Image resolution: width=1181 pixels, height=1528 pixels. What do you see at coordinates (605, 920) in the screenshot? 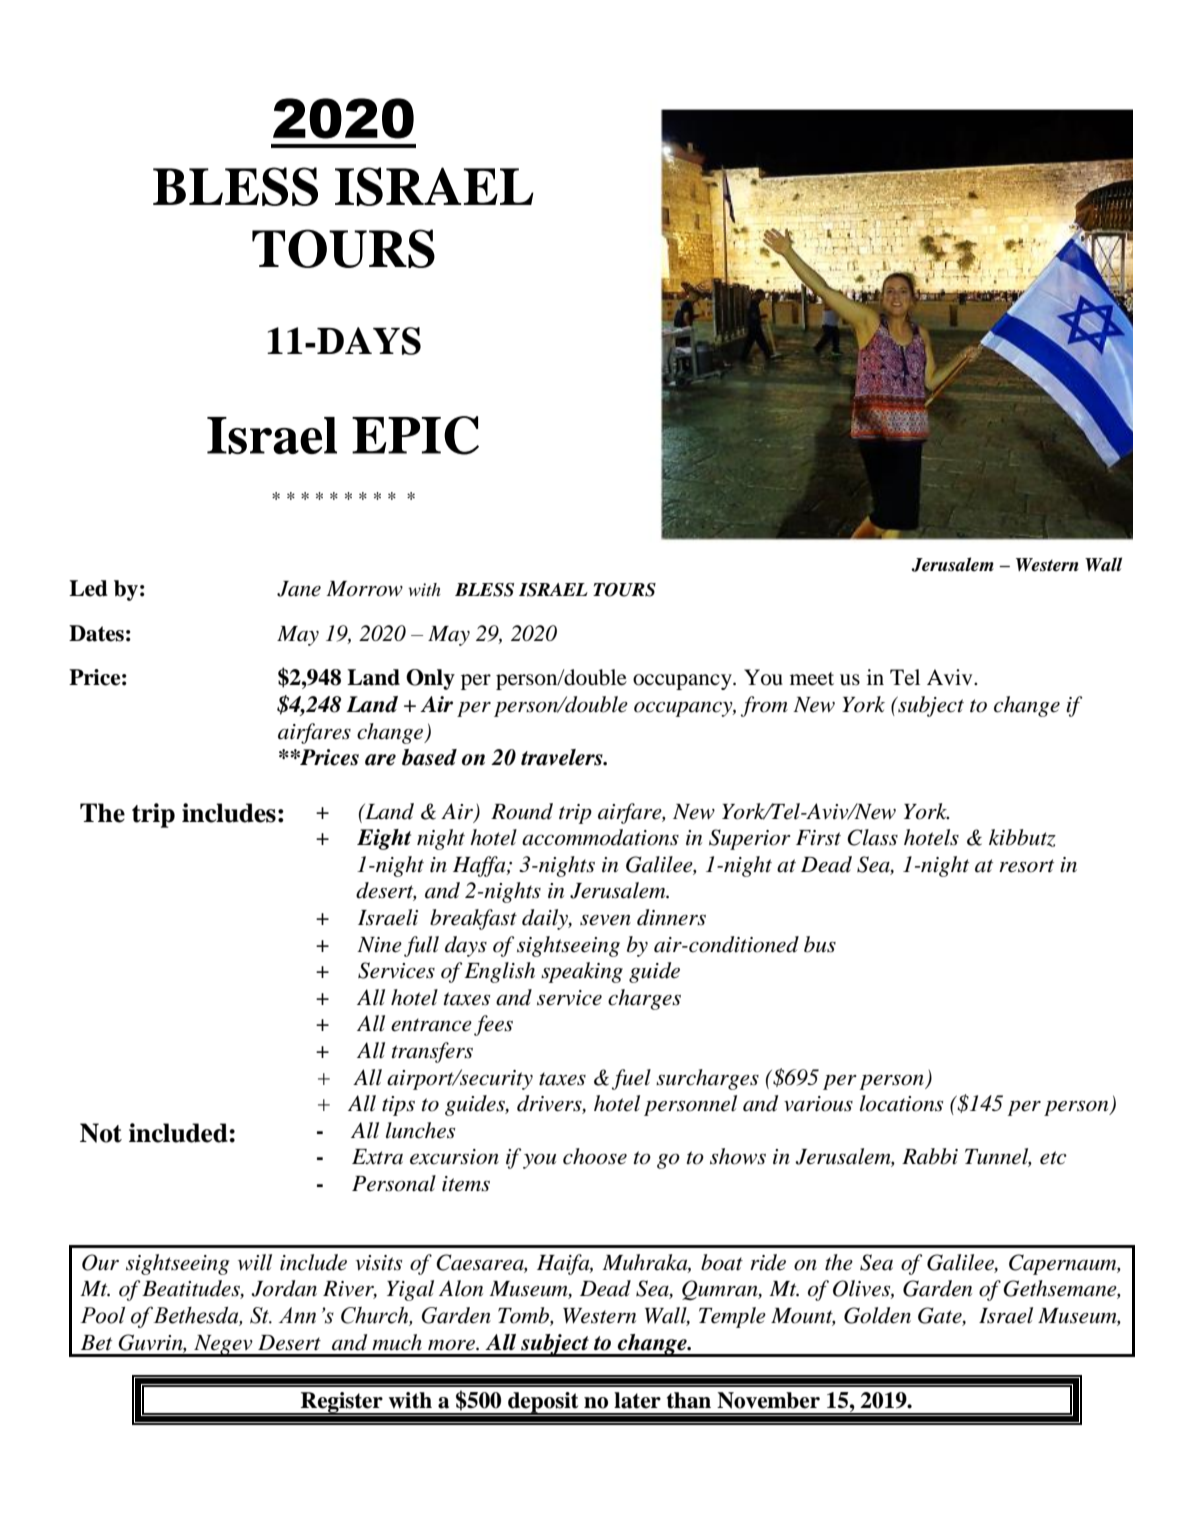
I see `seven` at bounding box center [605, 920].
